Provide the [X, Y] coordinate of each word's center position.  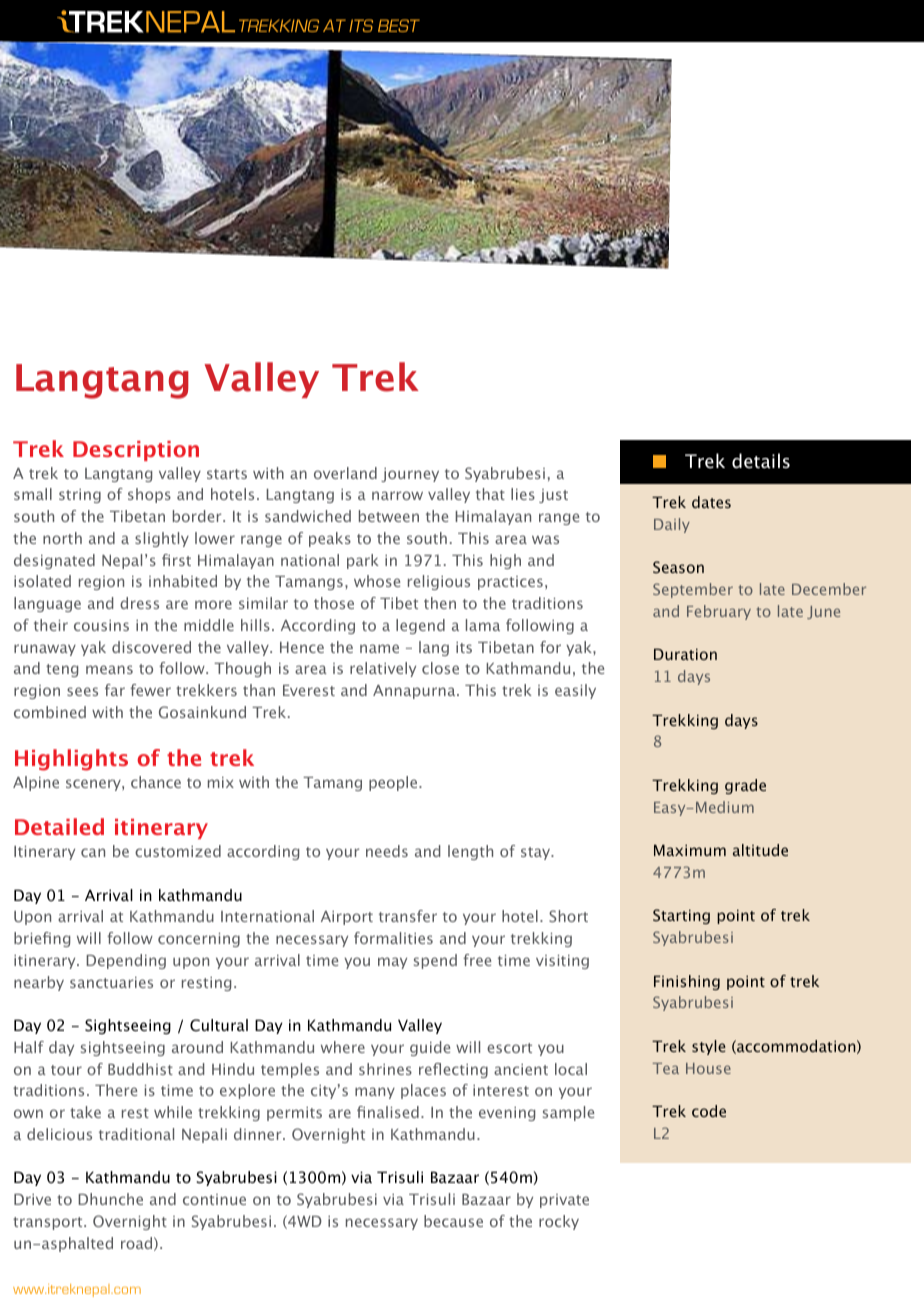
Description [136, 451]
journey [410, 475]
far [115, 690]
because [453, 1221]
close [440, 668]
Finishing [687, 982]
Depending [126, 961]
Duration [685, 654]
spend [435, 961]
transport [49, 1223]
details [761, 461]
